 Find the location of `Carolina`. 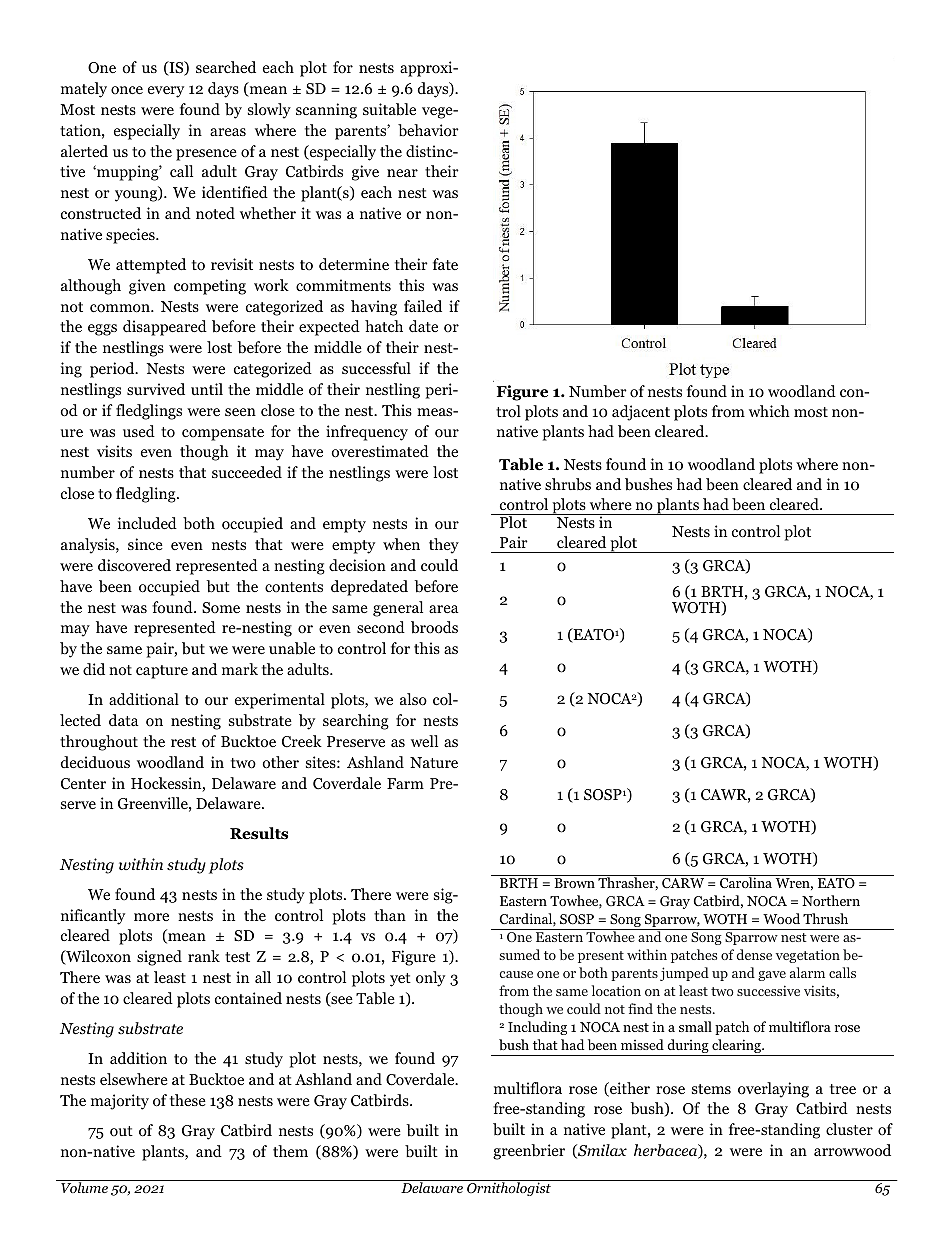

Carolina is located at coordinates (746, 882).
